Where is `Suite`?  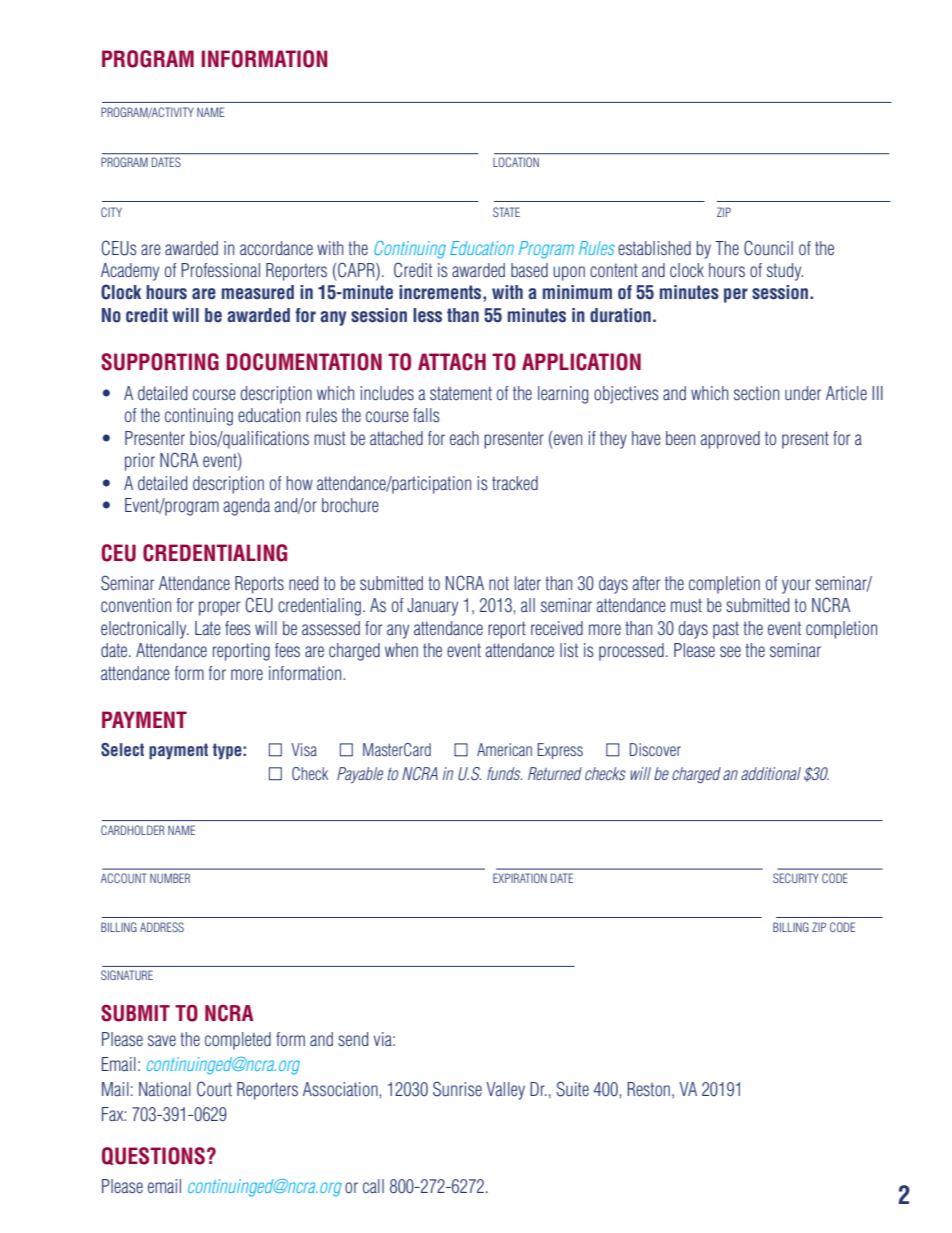
Suite is located at coordinates (572, 1089).
